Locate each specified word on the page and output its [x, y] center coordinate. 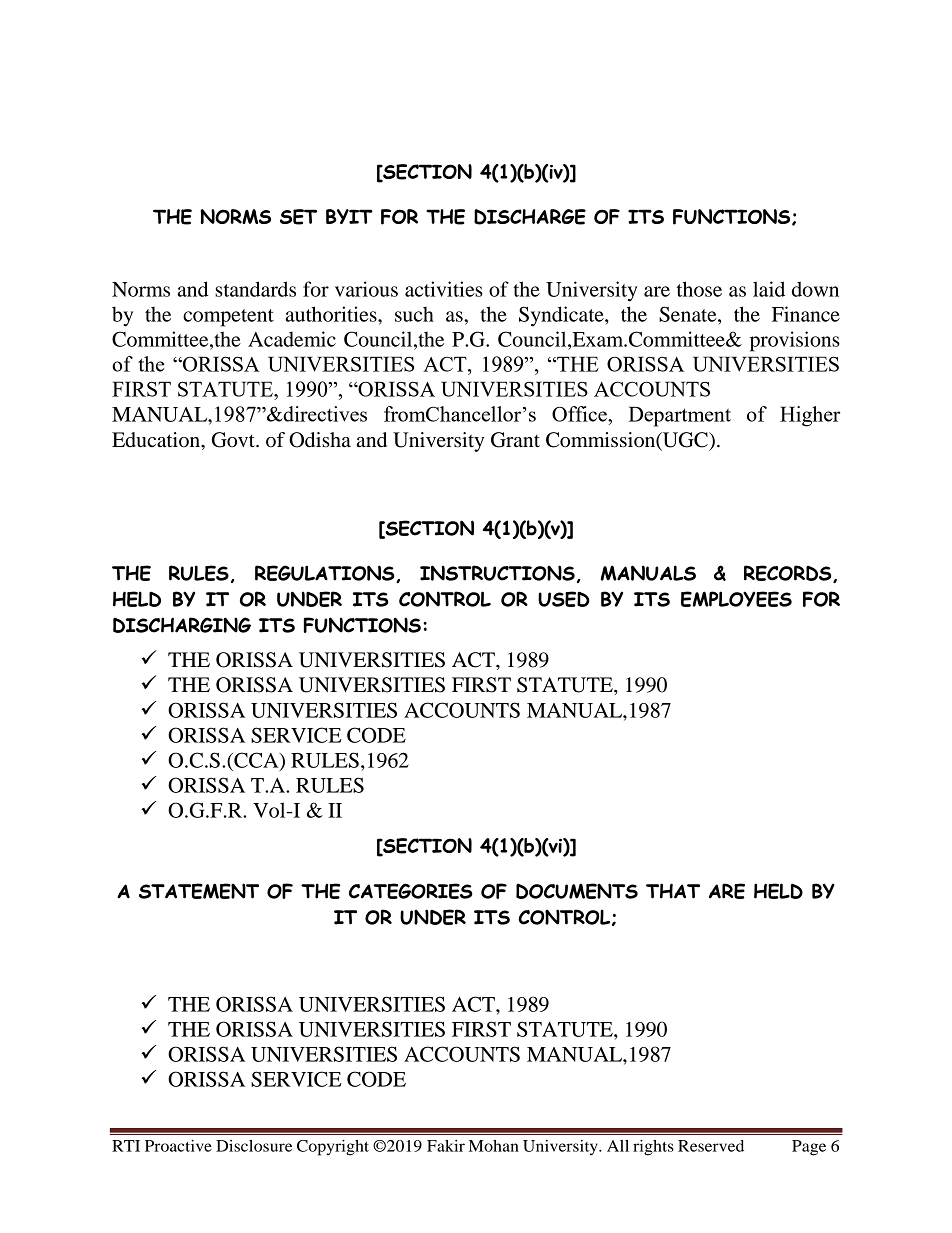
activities [444, 289]
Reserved [711, 1146]
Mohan [494, 1146]
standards [255, 289]
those [699, 289]
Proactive [178, 1146]
